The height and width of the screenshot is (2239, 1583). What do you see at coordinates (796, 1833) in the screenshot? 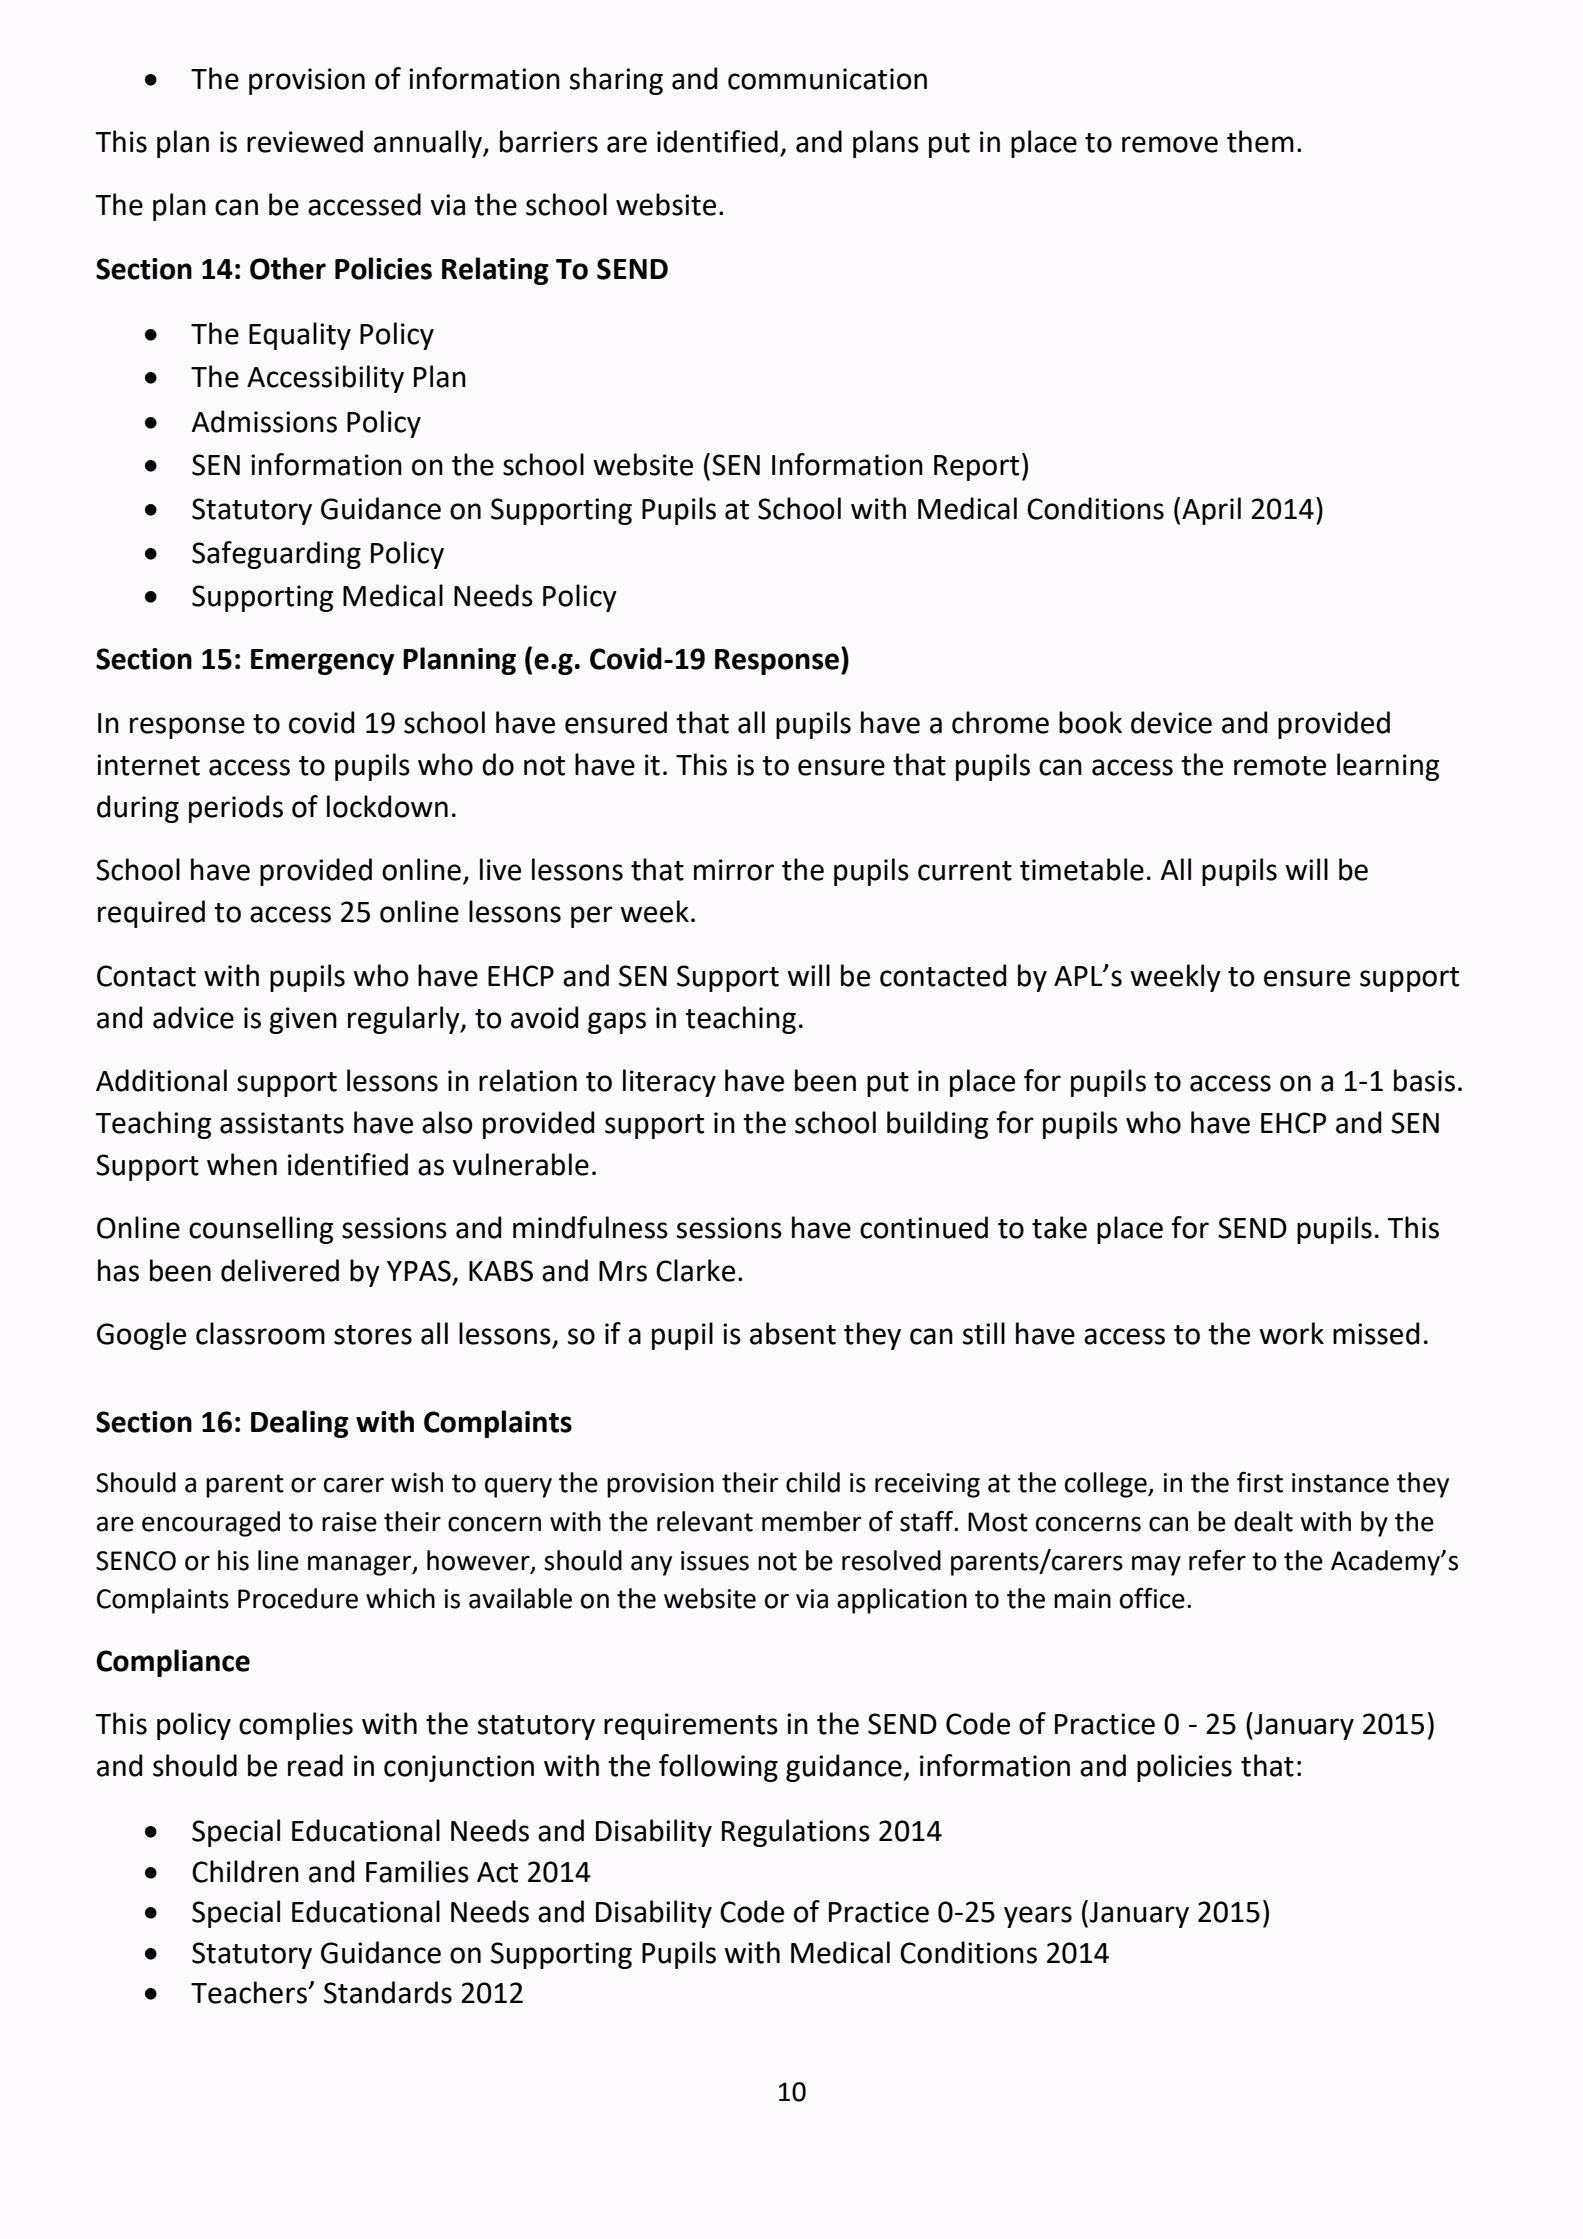
I see `Regulations` at bounding box center [796, 1833].
